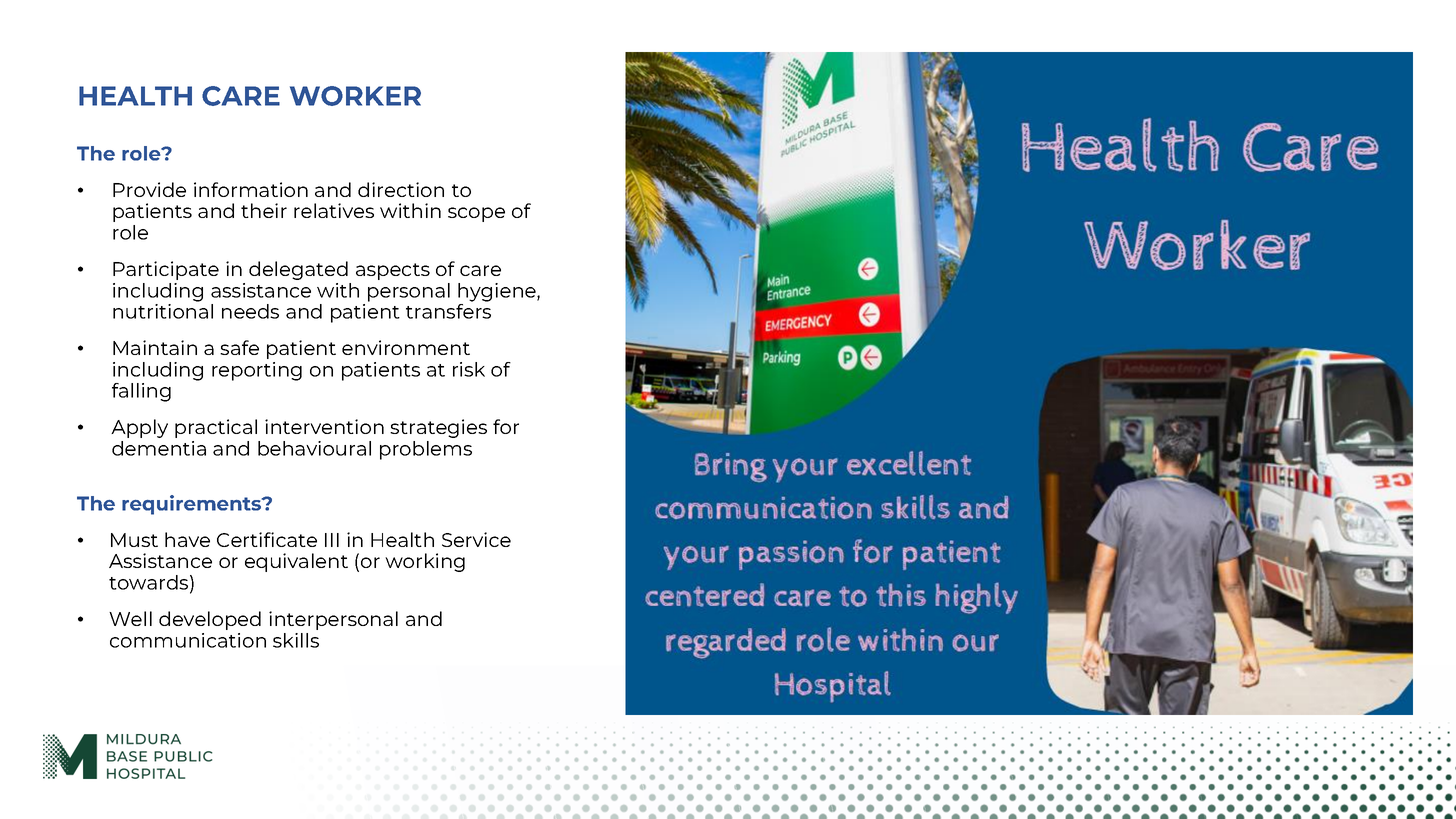 Image resolution: width=1456 pixels, height=819 pixels. Describe the element at coordinates (188, 640) in the screenshot. I see `communication` at that location.
